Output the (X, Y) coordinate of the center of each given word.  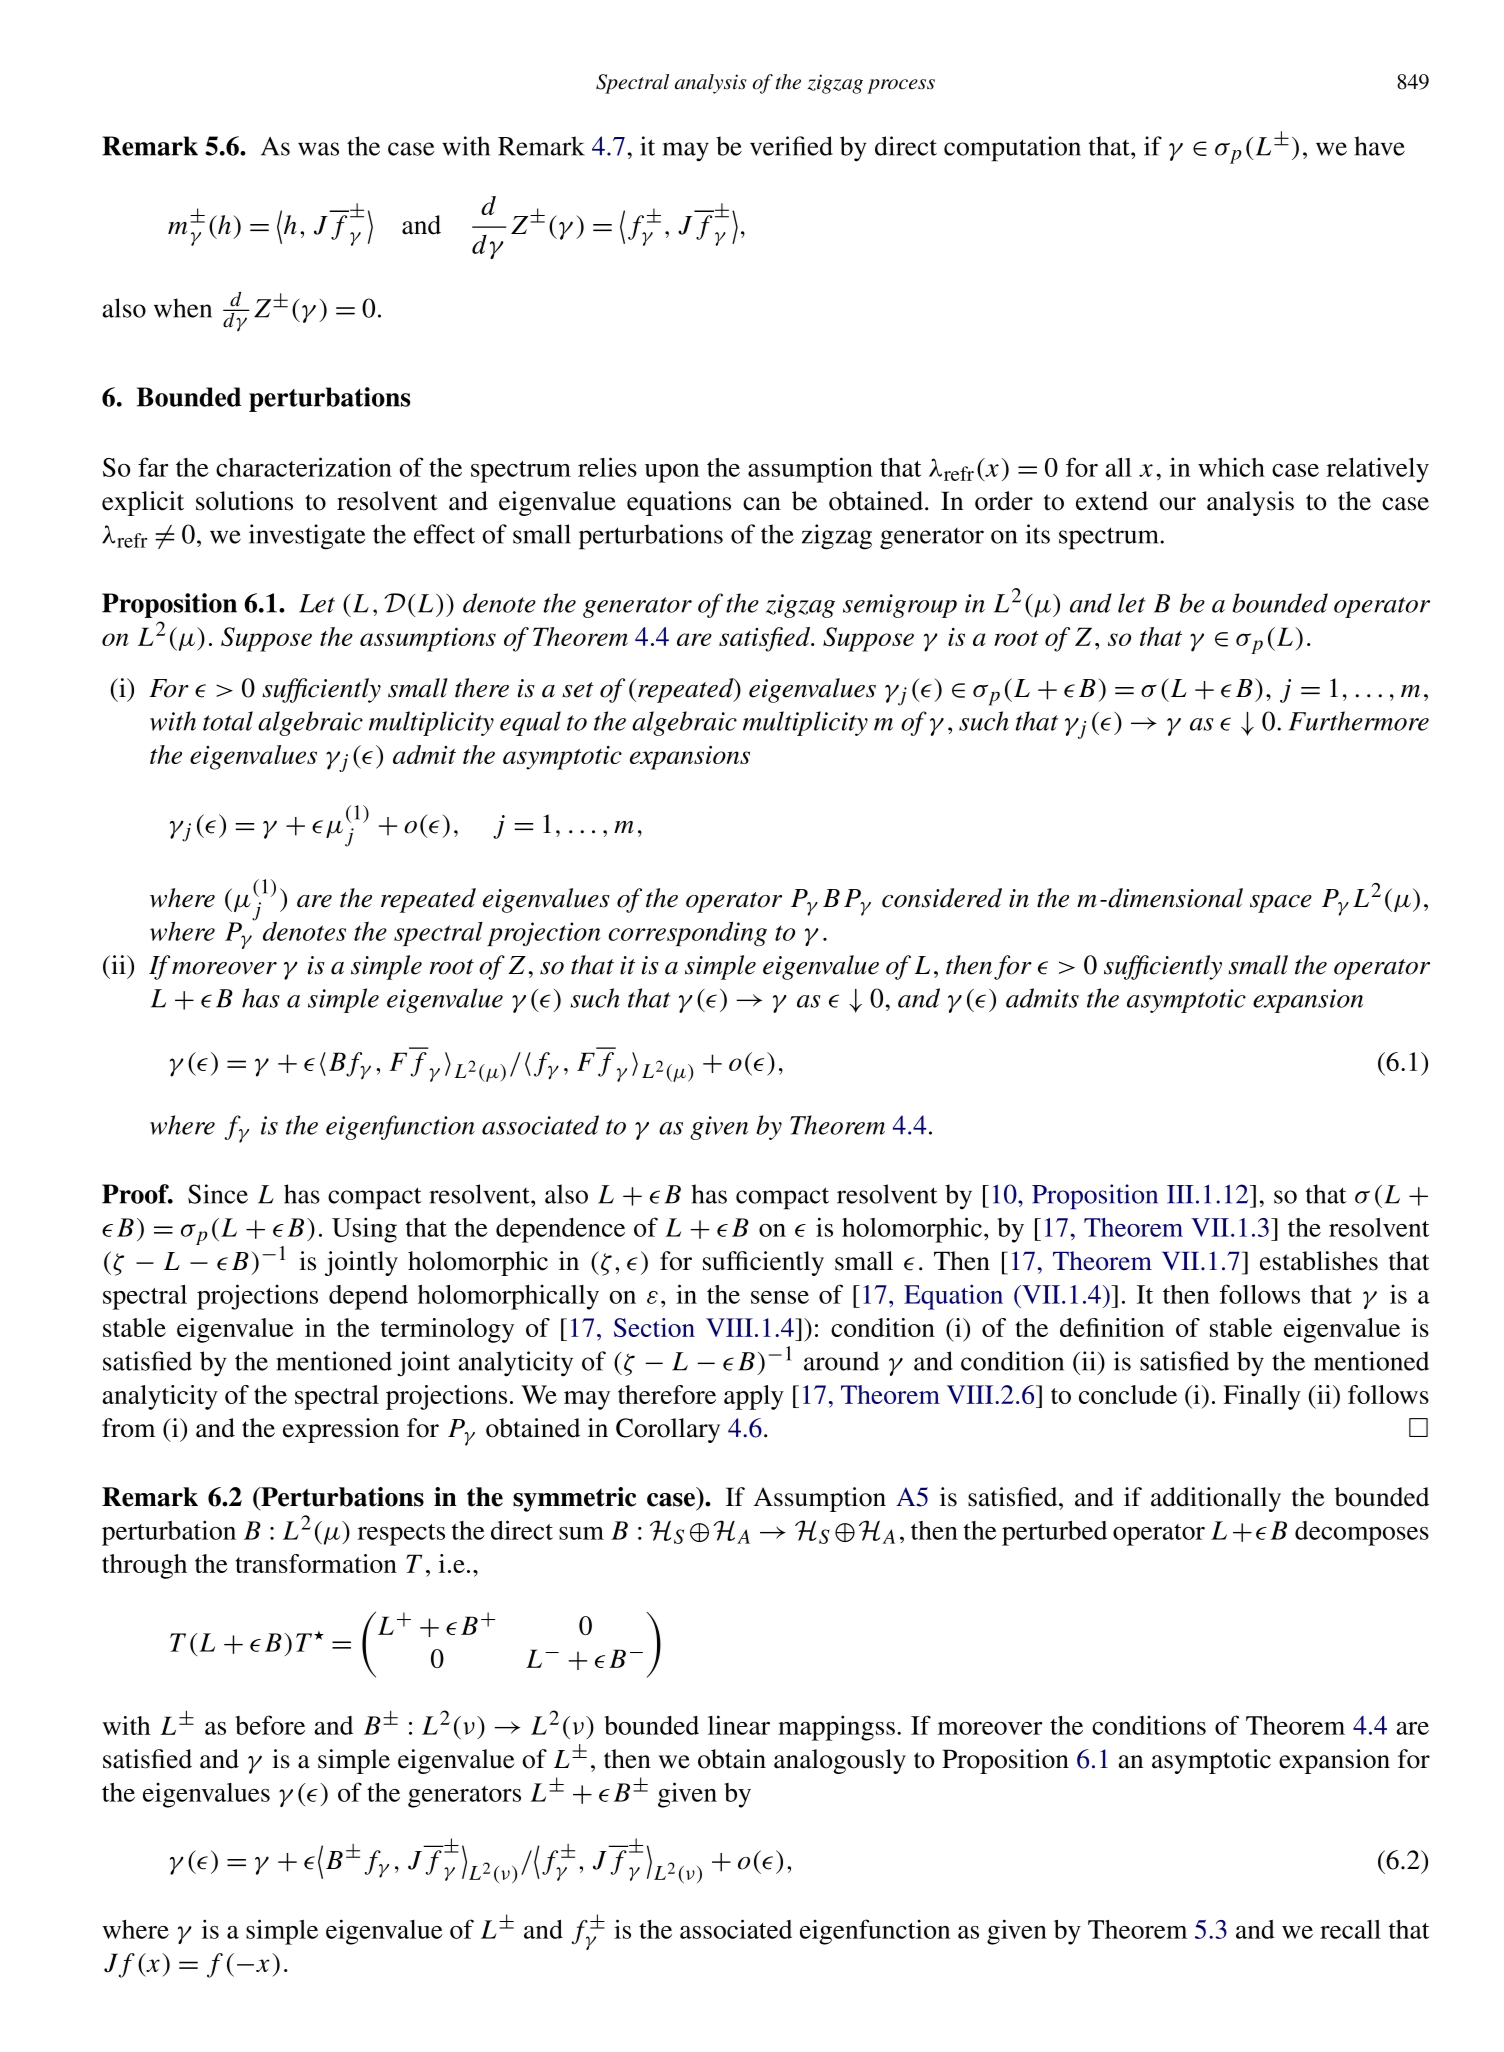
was (318, 149)
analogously (840, 1761)
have (1379, 146)
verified (791, 146)
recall (1350, 1929)
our (1178, 504)
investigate (307, 537)
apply (754, 1397)
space (1281, 904)
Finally (1262, 1397)
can (762, 504)
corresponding (688, 934)
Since (218, 1194)
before (270, 1725)
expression (341, 1430)
